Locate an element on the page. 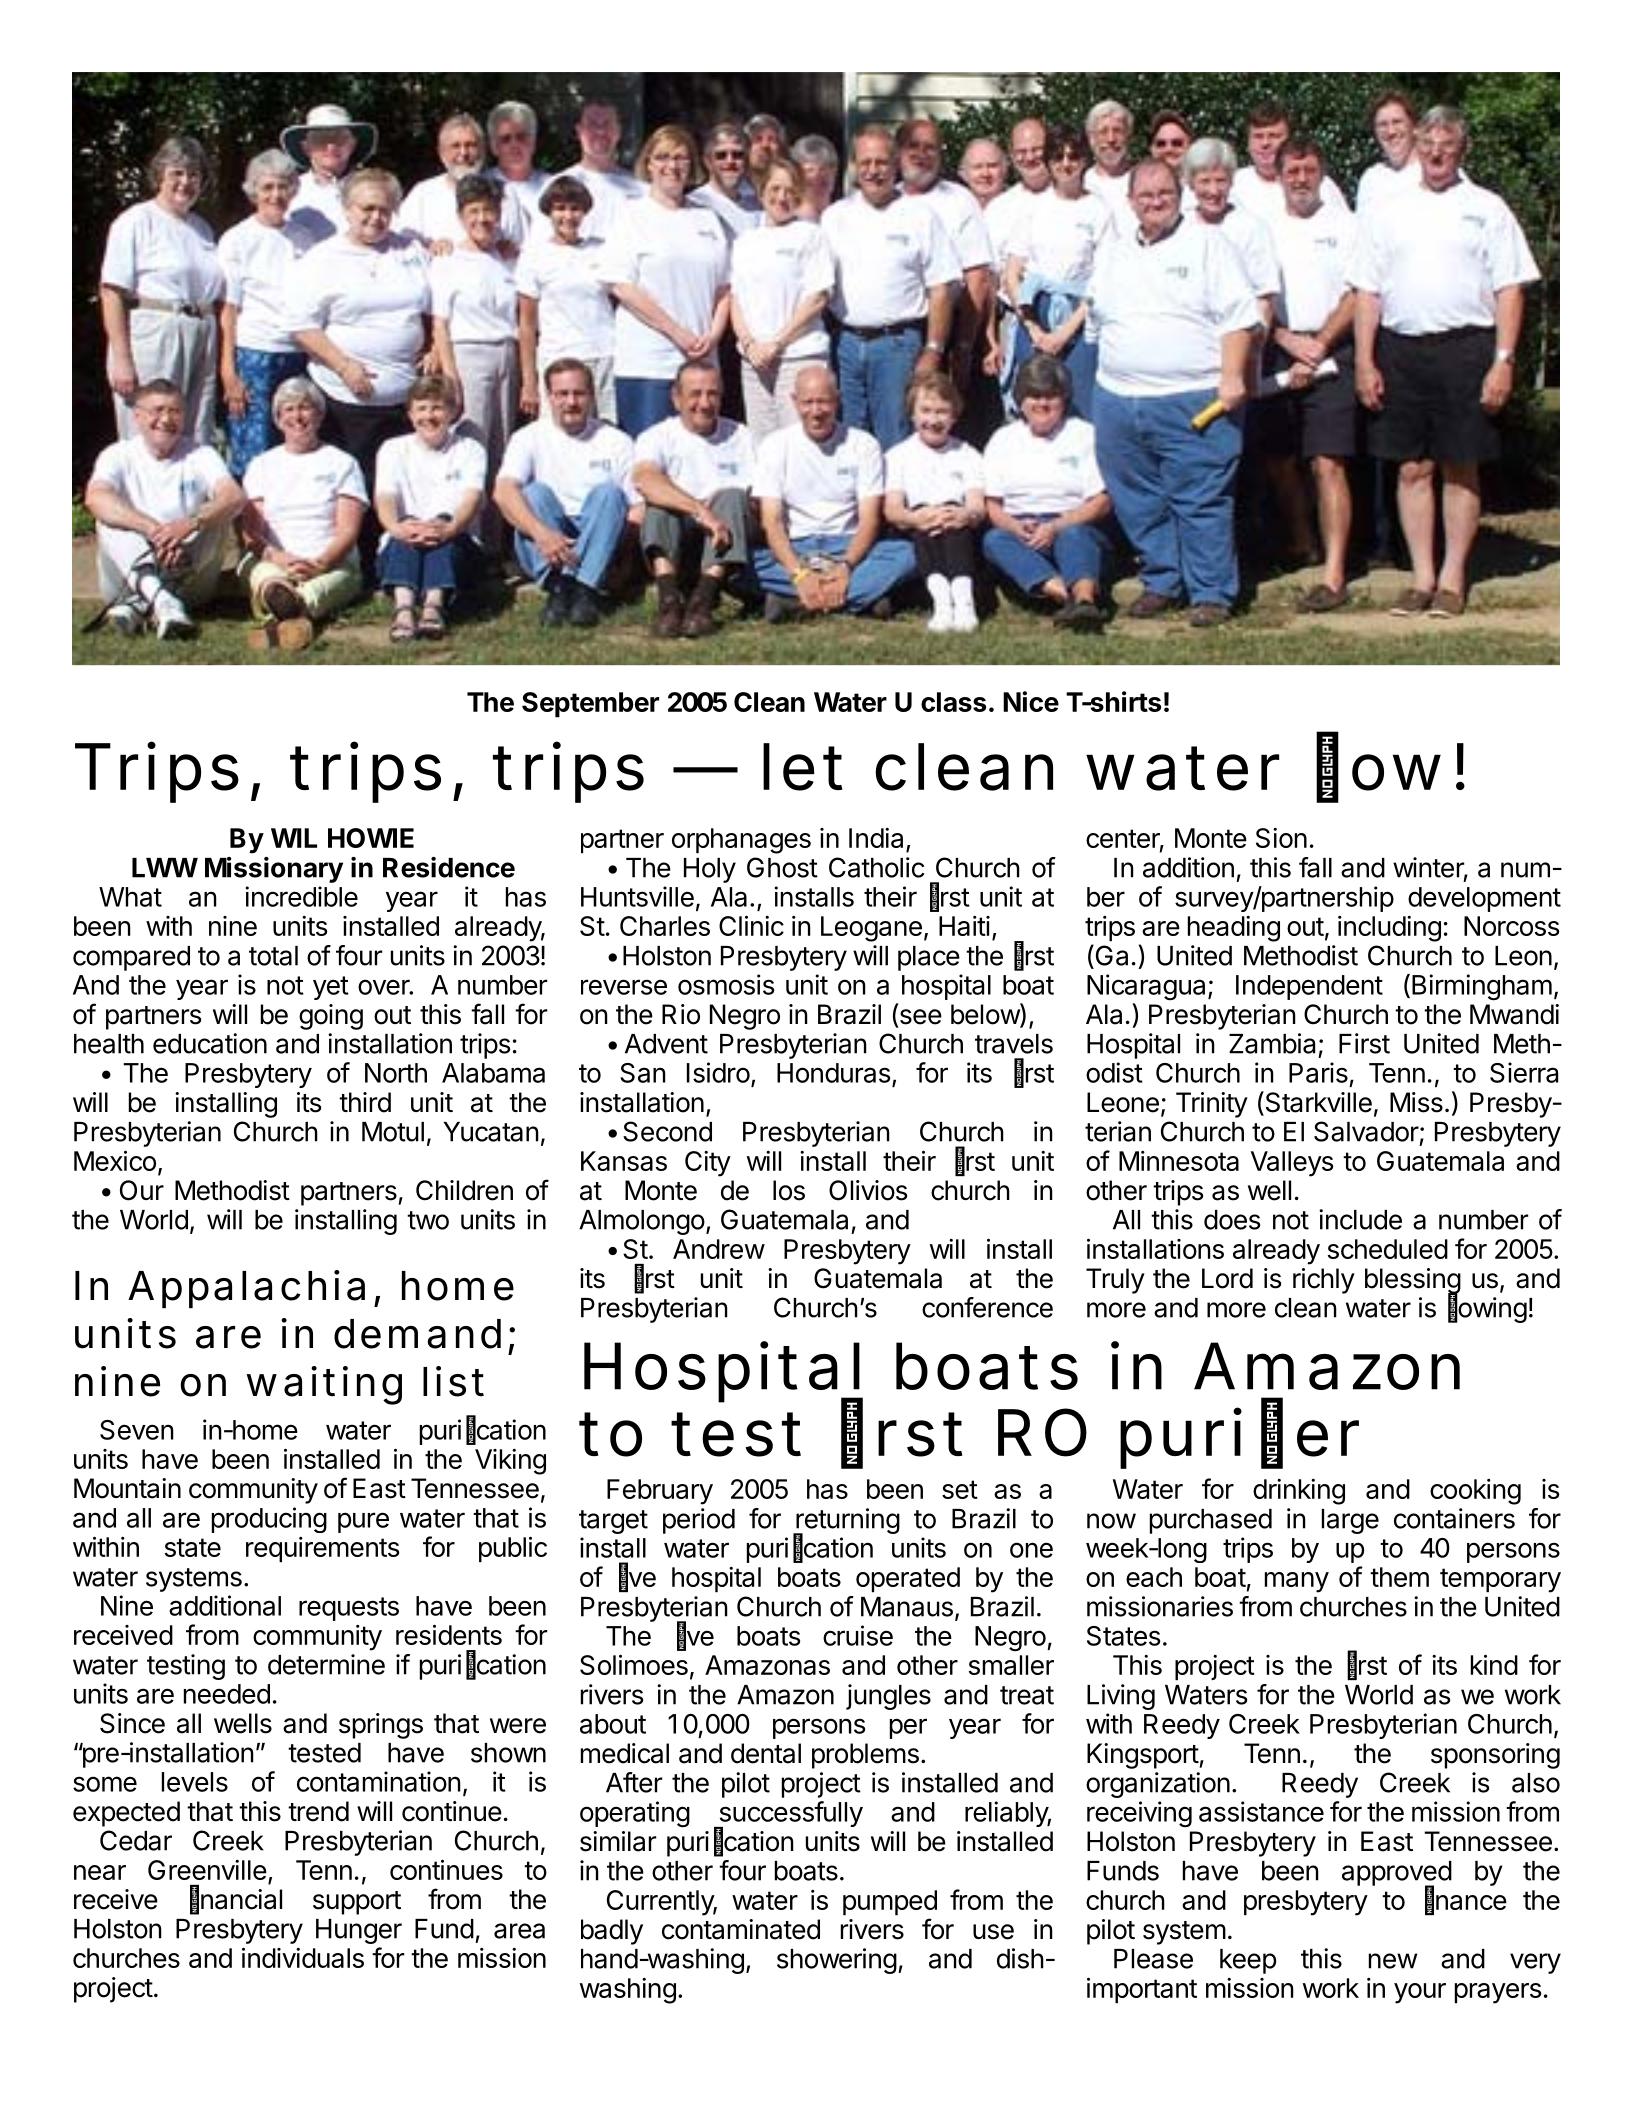  let is located at coordinates (803, 767).
